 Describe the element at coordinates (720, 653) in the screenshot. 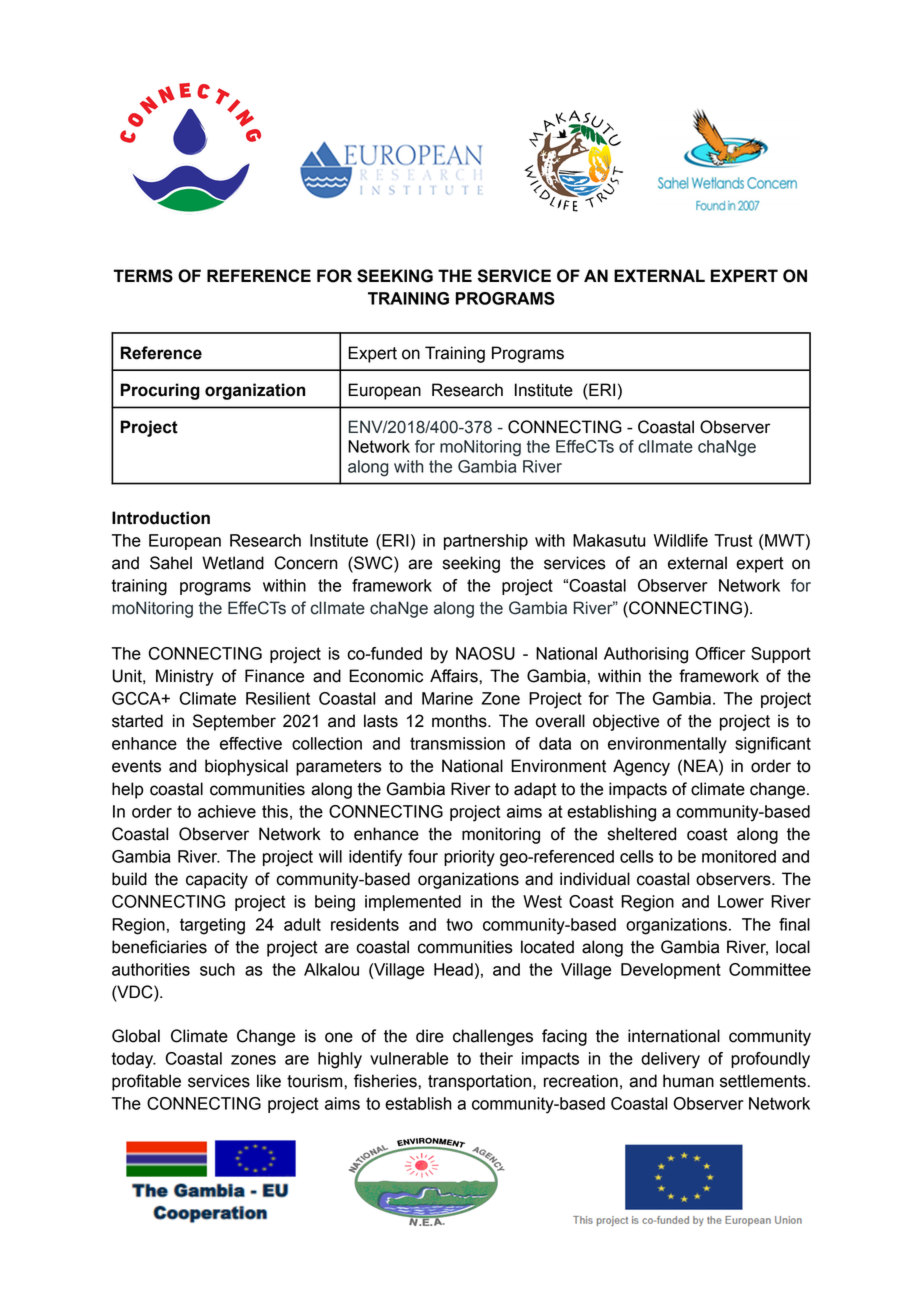

I see `Officer` at that location.
